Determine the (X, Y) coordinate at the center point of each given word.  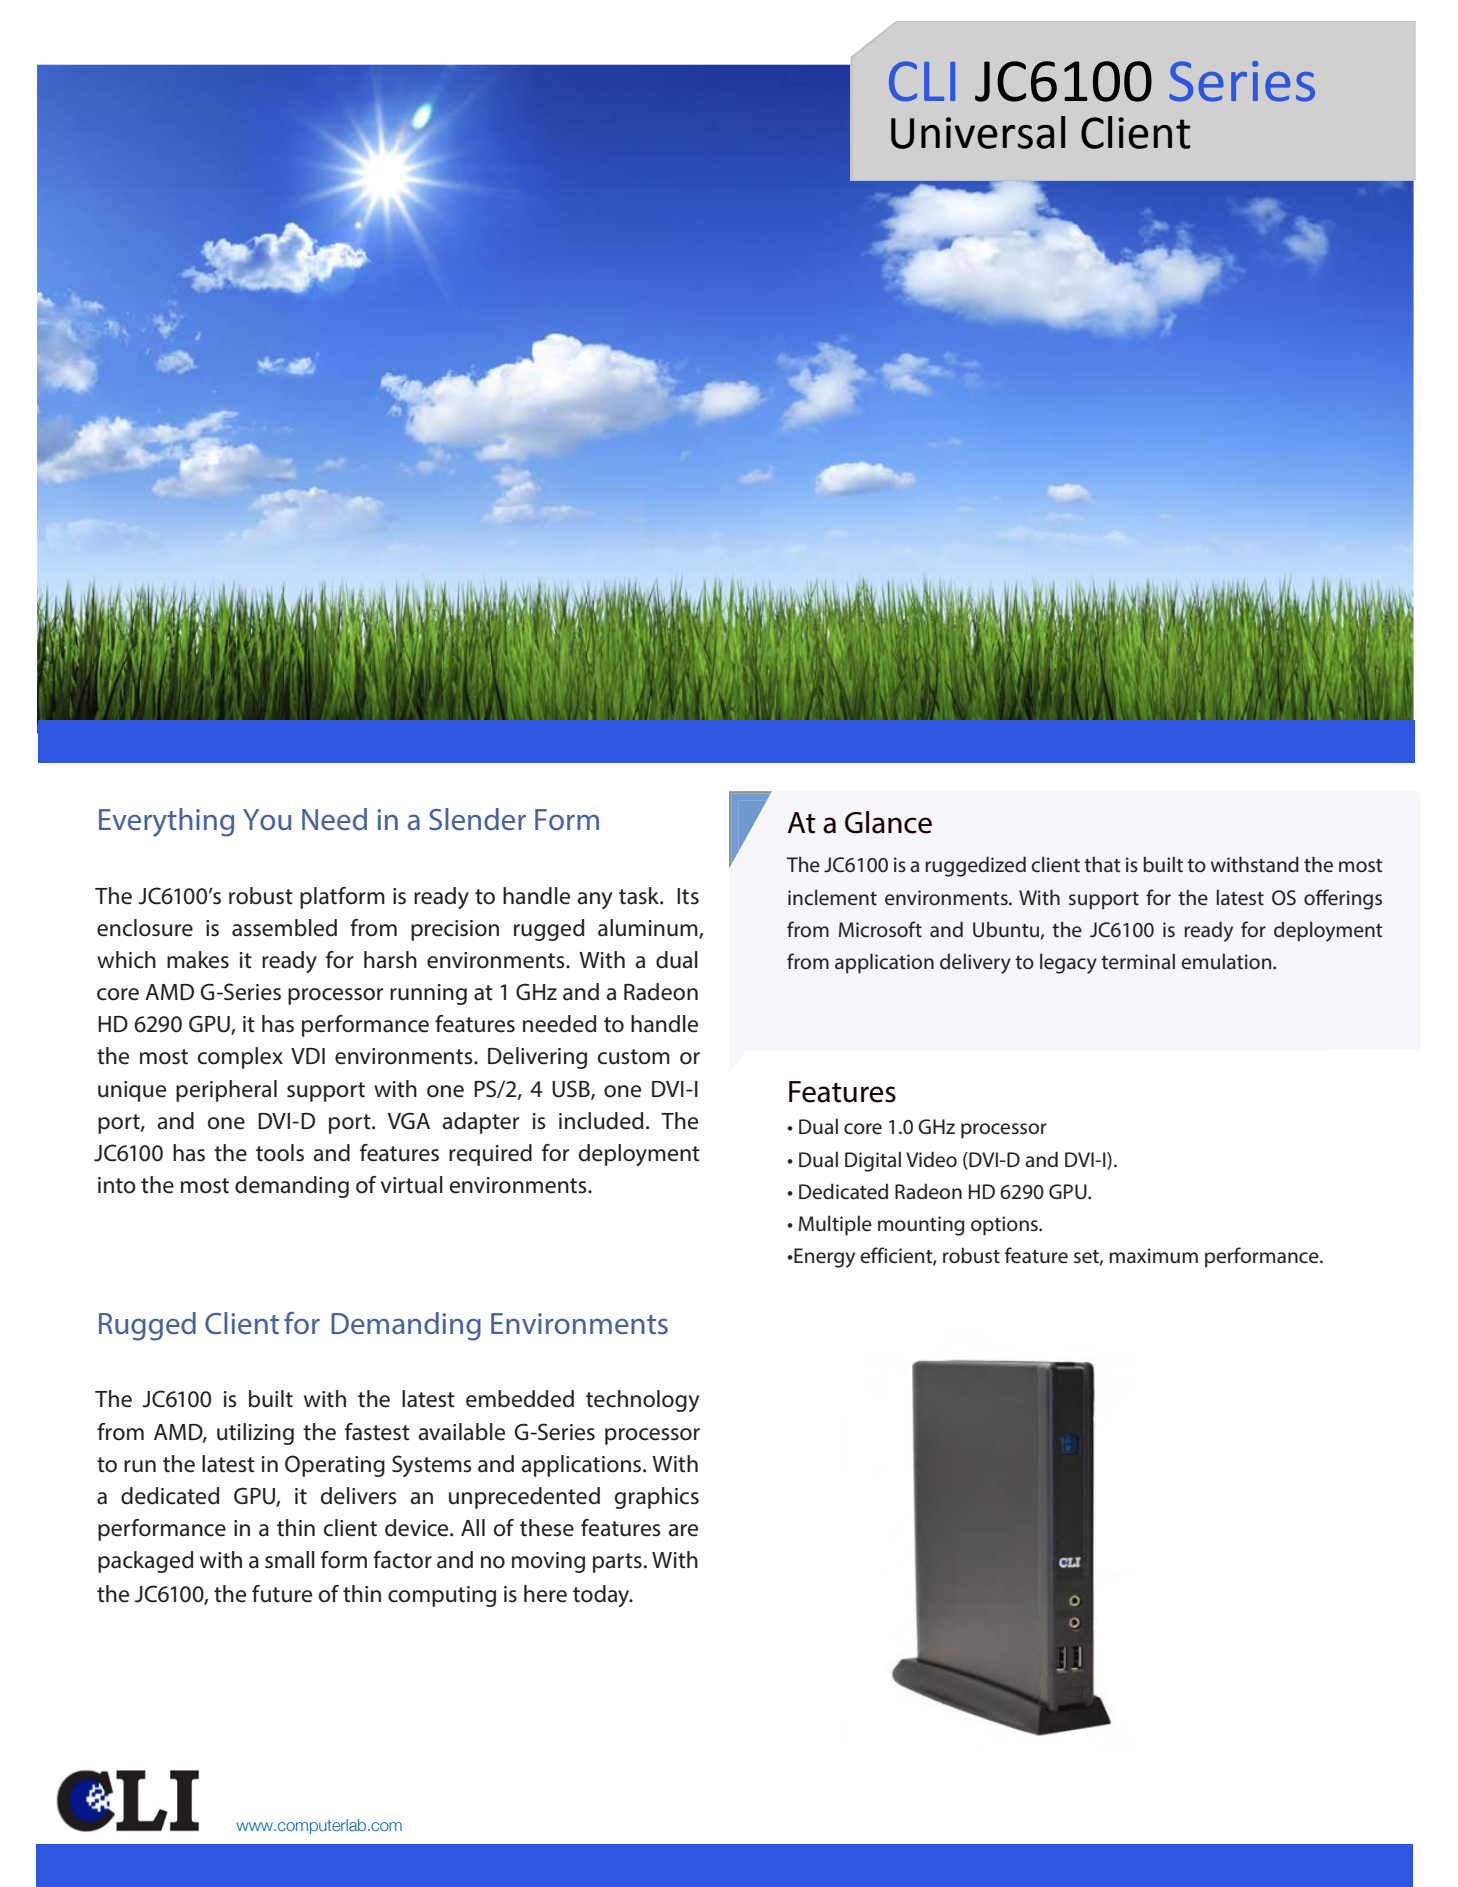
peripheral (226, 1091)
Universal (978, 132)
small (290, 1560)
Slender (477, 819)
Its (688, 896)
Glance (888, 822)
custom (634, 1057)
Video (931, 1159)
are (683, 1530)
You (267, 820)
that (1102, 864)
